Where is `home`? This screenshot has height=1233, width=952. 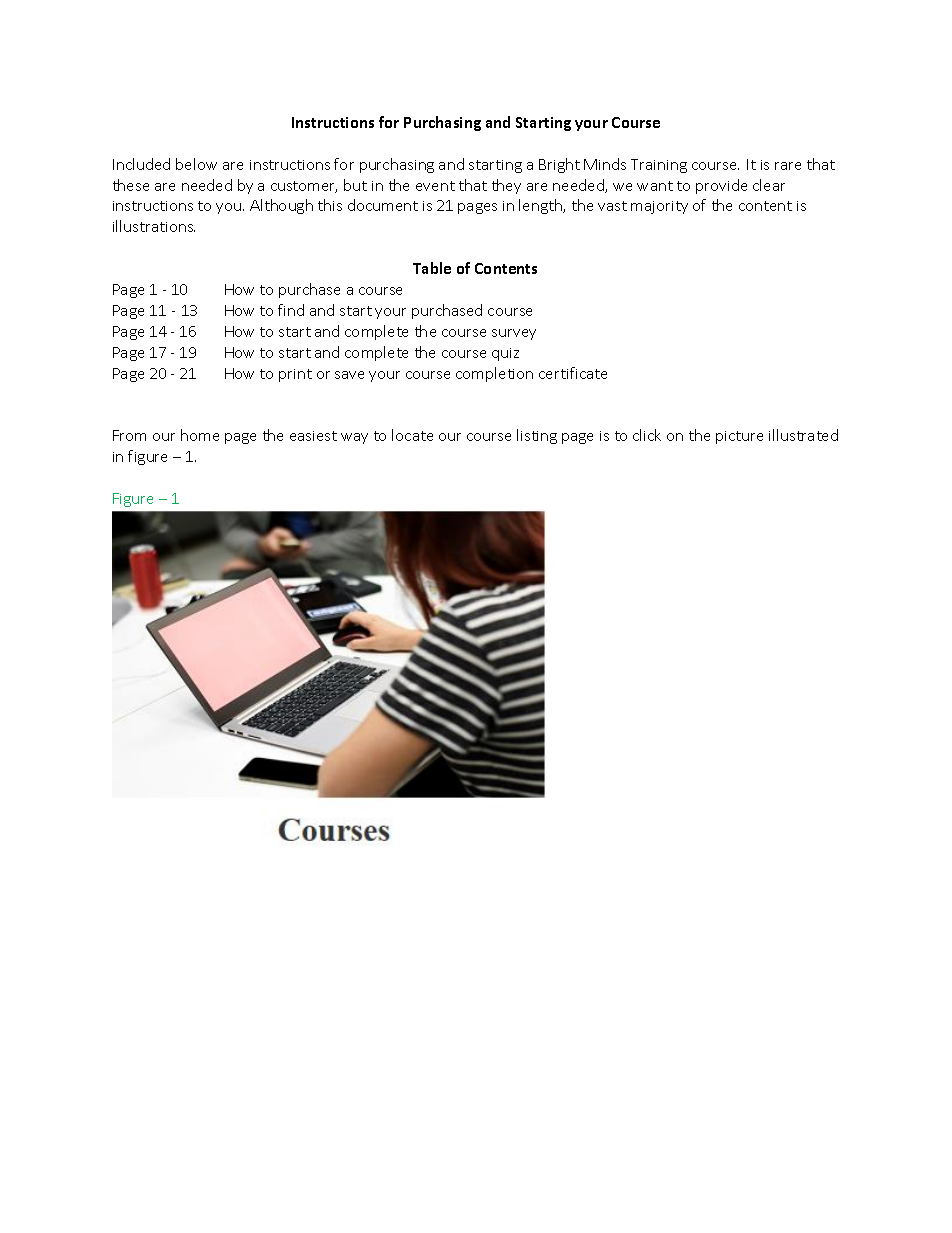
home is located at coordinates (200, 435).
